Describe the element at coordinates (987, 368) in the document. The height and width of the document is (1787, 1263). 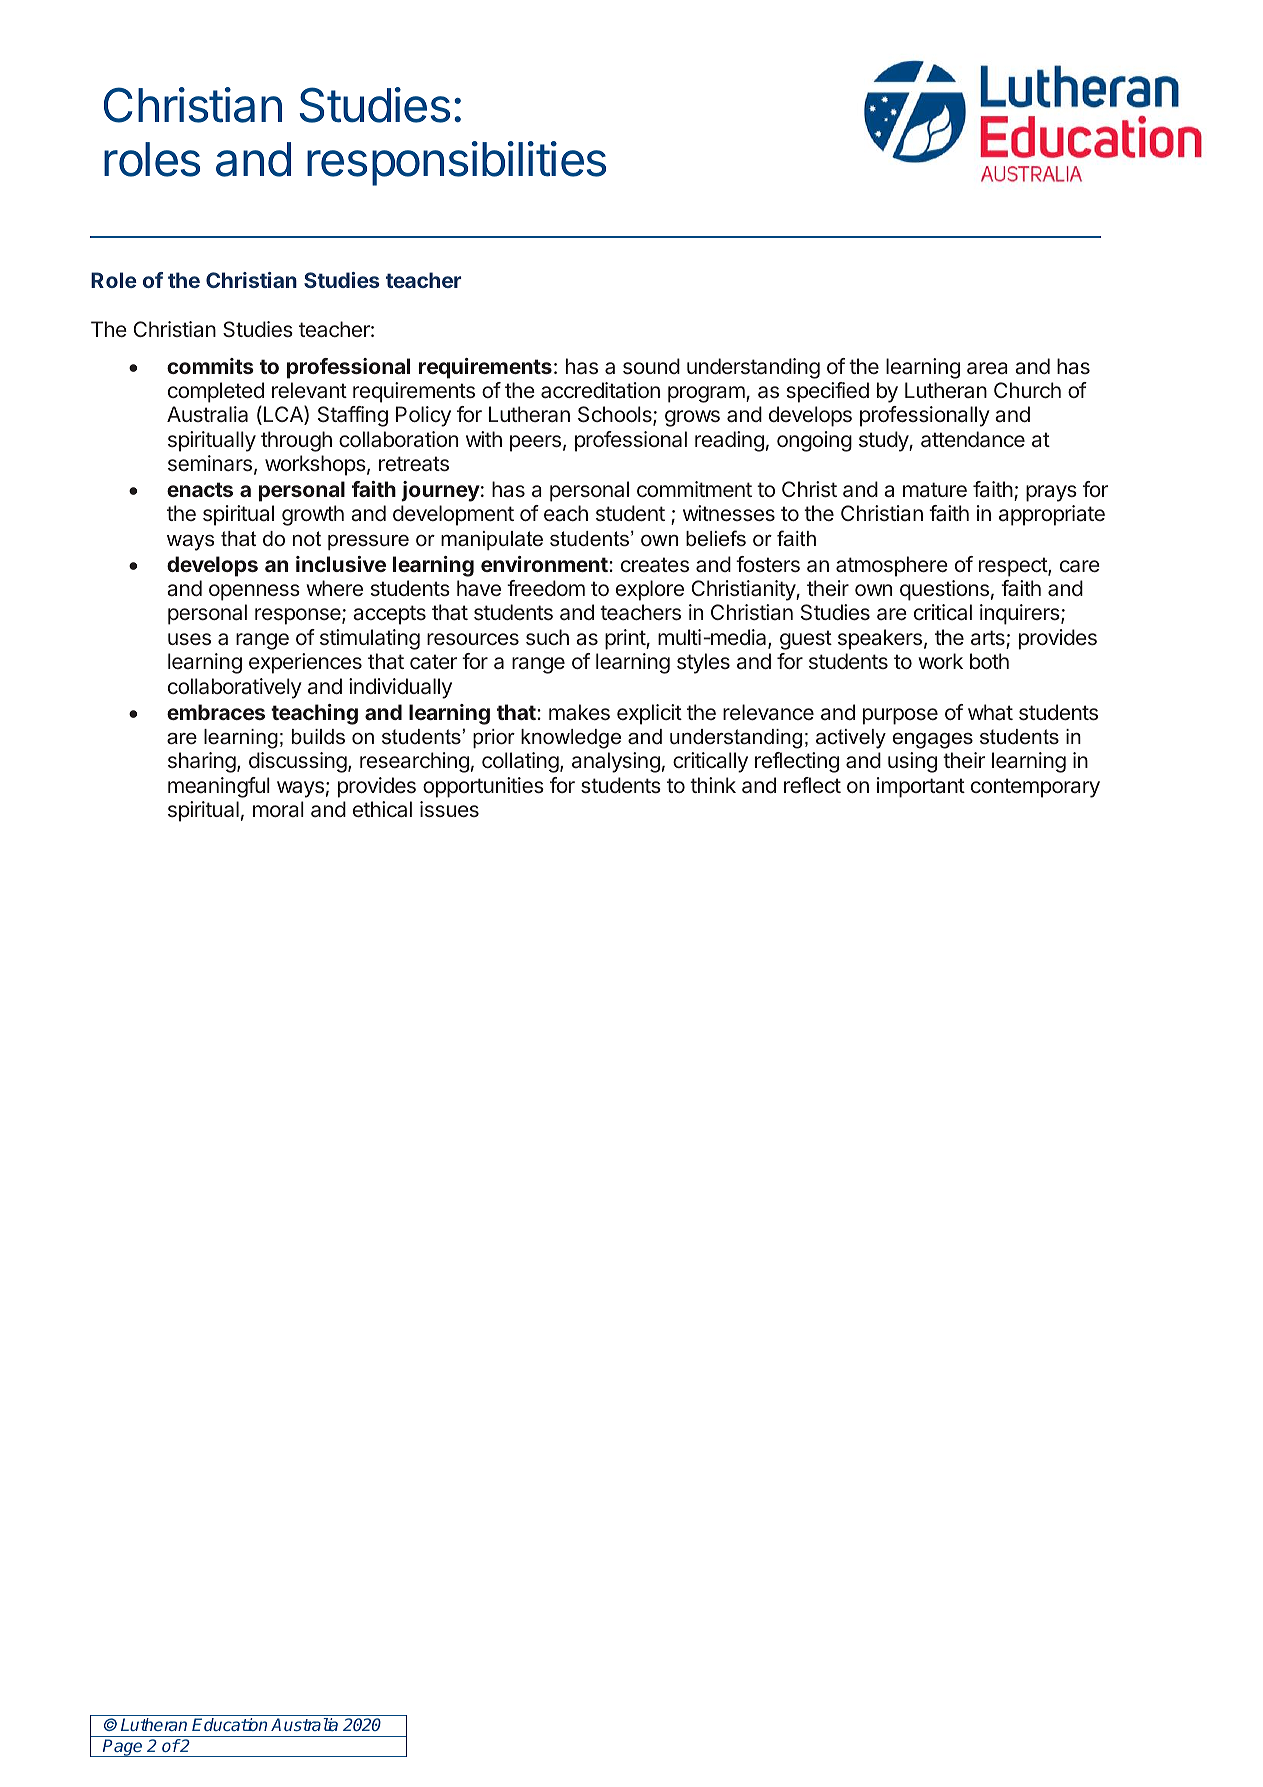
I see `area` at that location.
